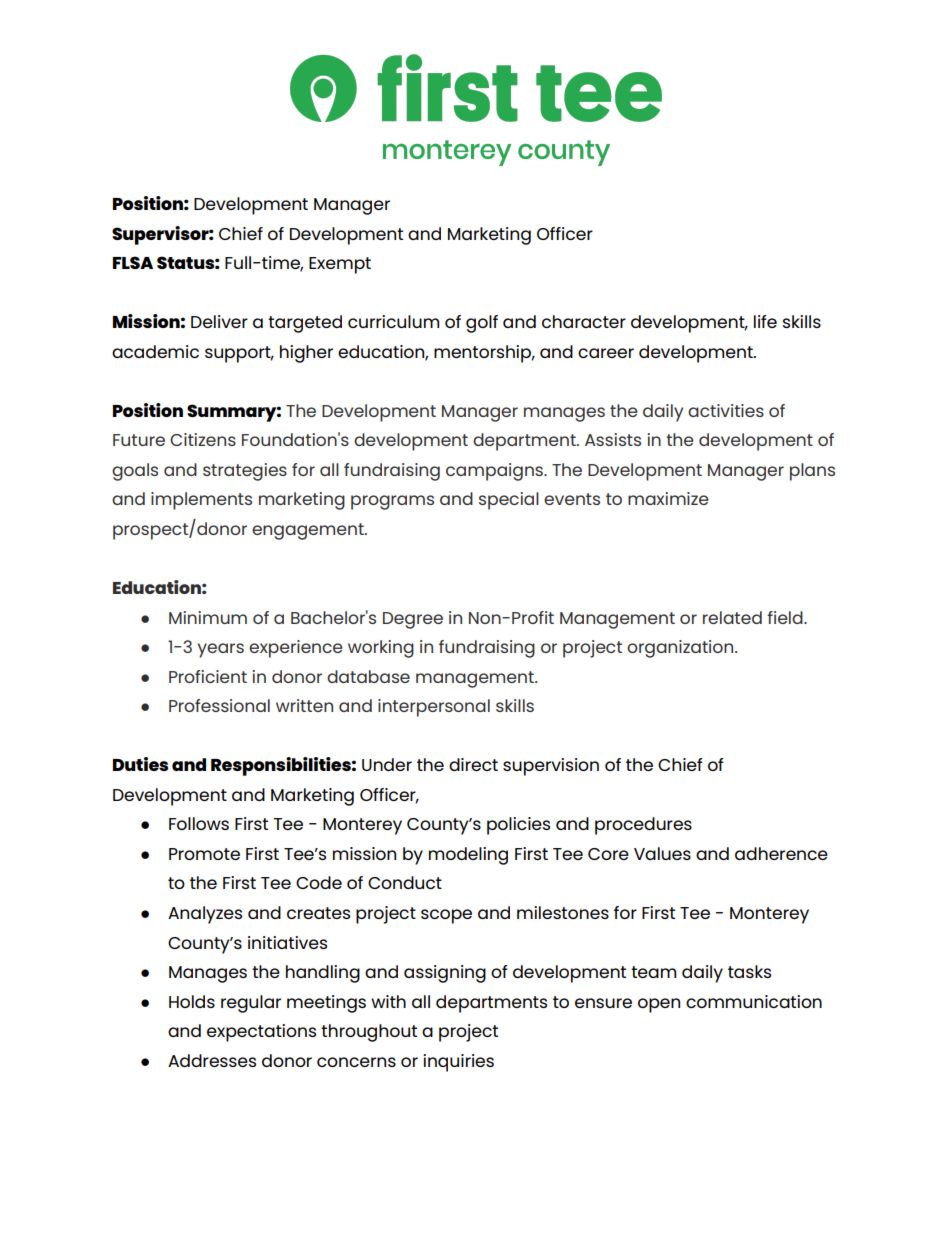  What do you see at coordinates (681, 649) in the screenshot?
I see `organization` at bounding box center [681, 649].
